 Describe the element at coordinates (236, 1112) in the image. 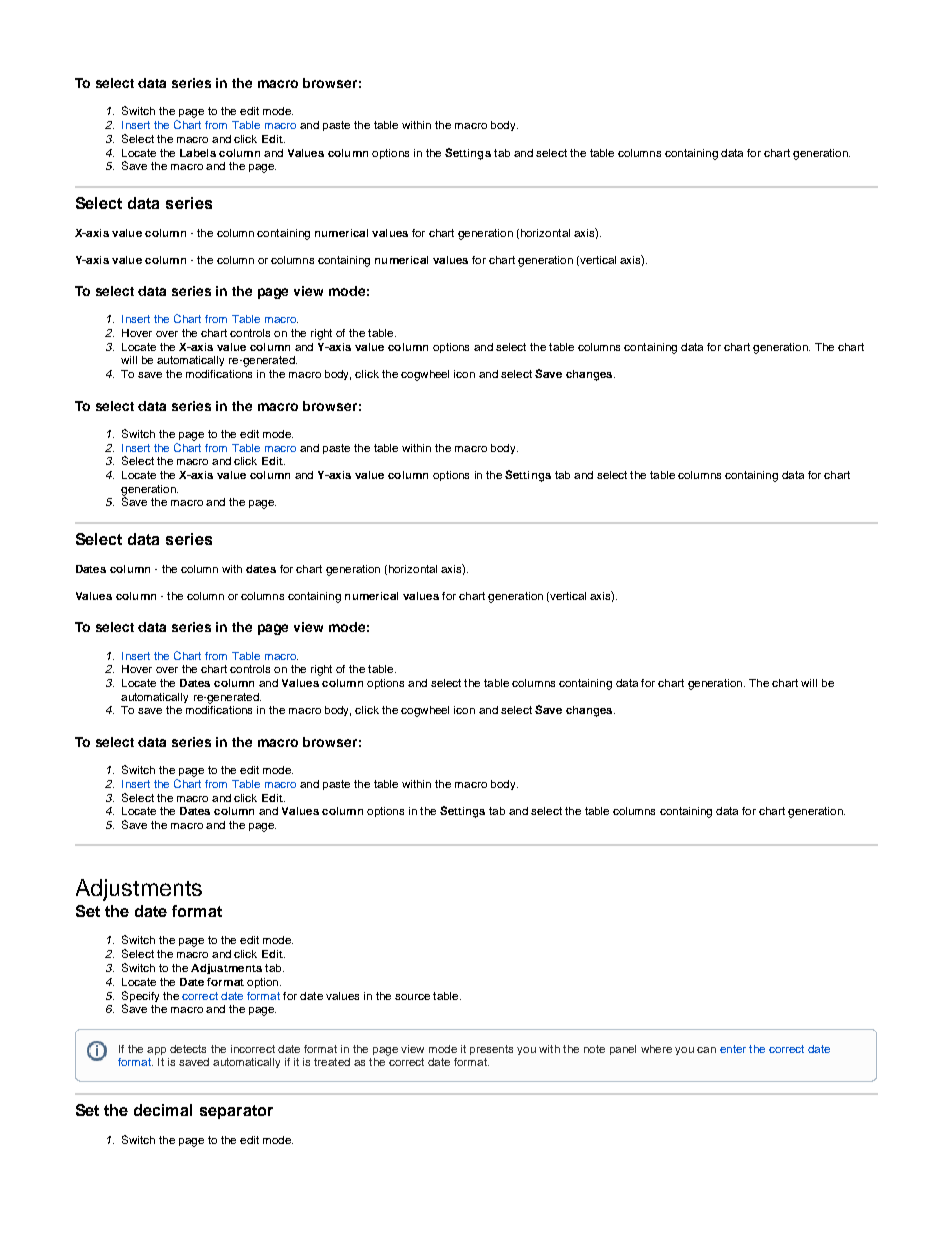

I see `separator` at that location.
